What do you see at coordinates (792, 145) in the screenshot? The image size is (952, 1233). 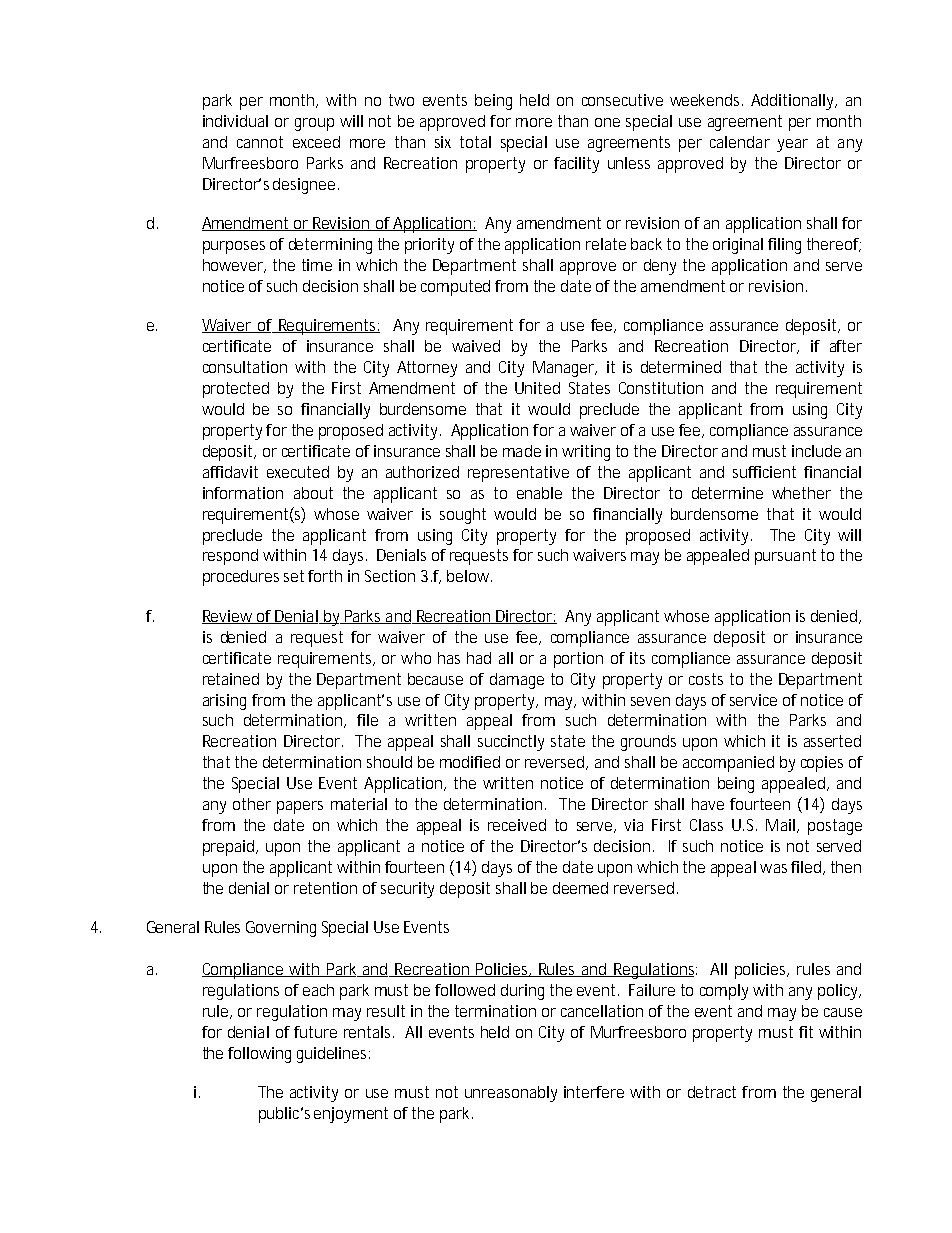 I see `year` at bounding box center [792, 145].
